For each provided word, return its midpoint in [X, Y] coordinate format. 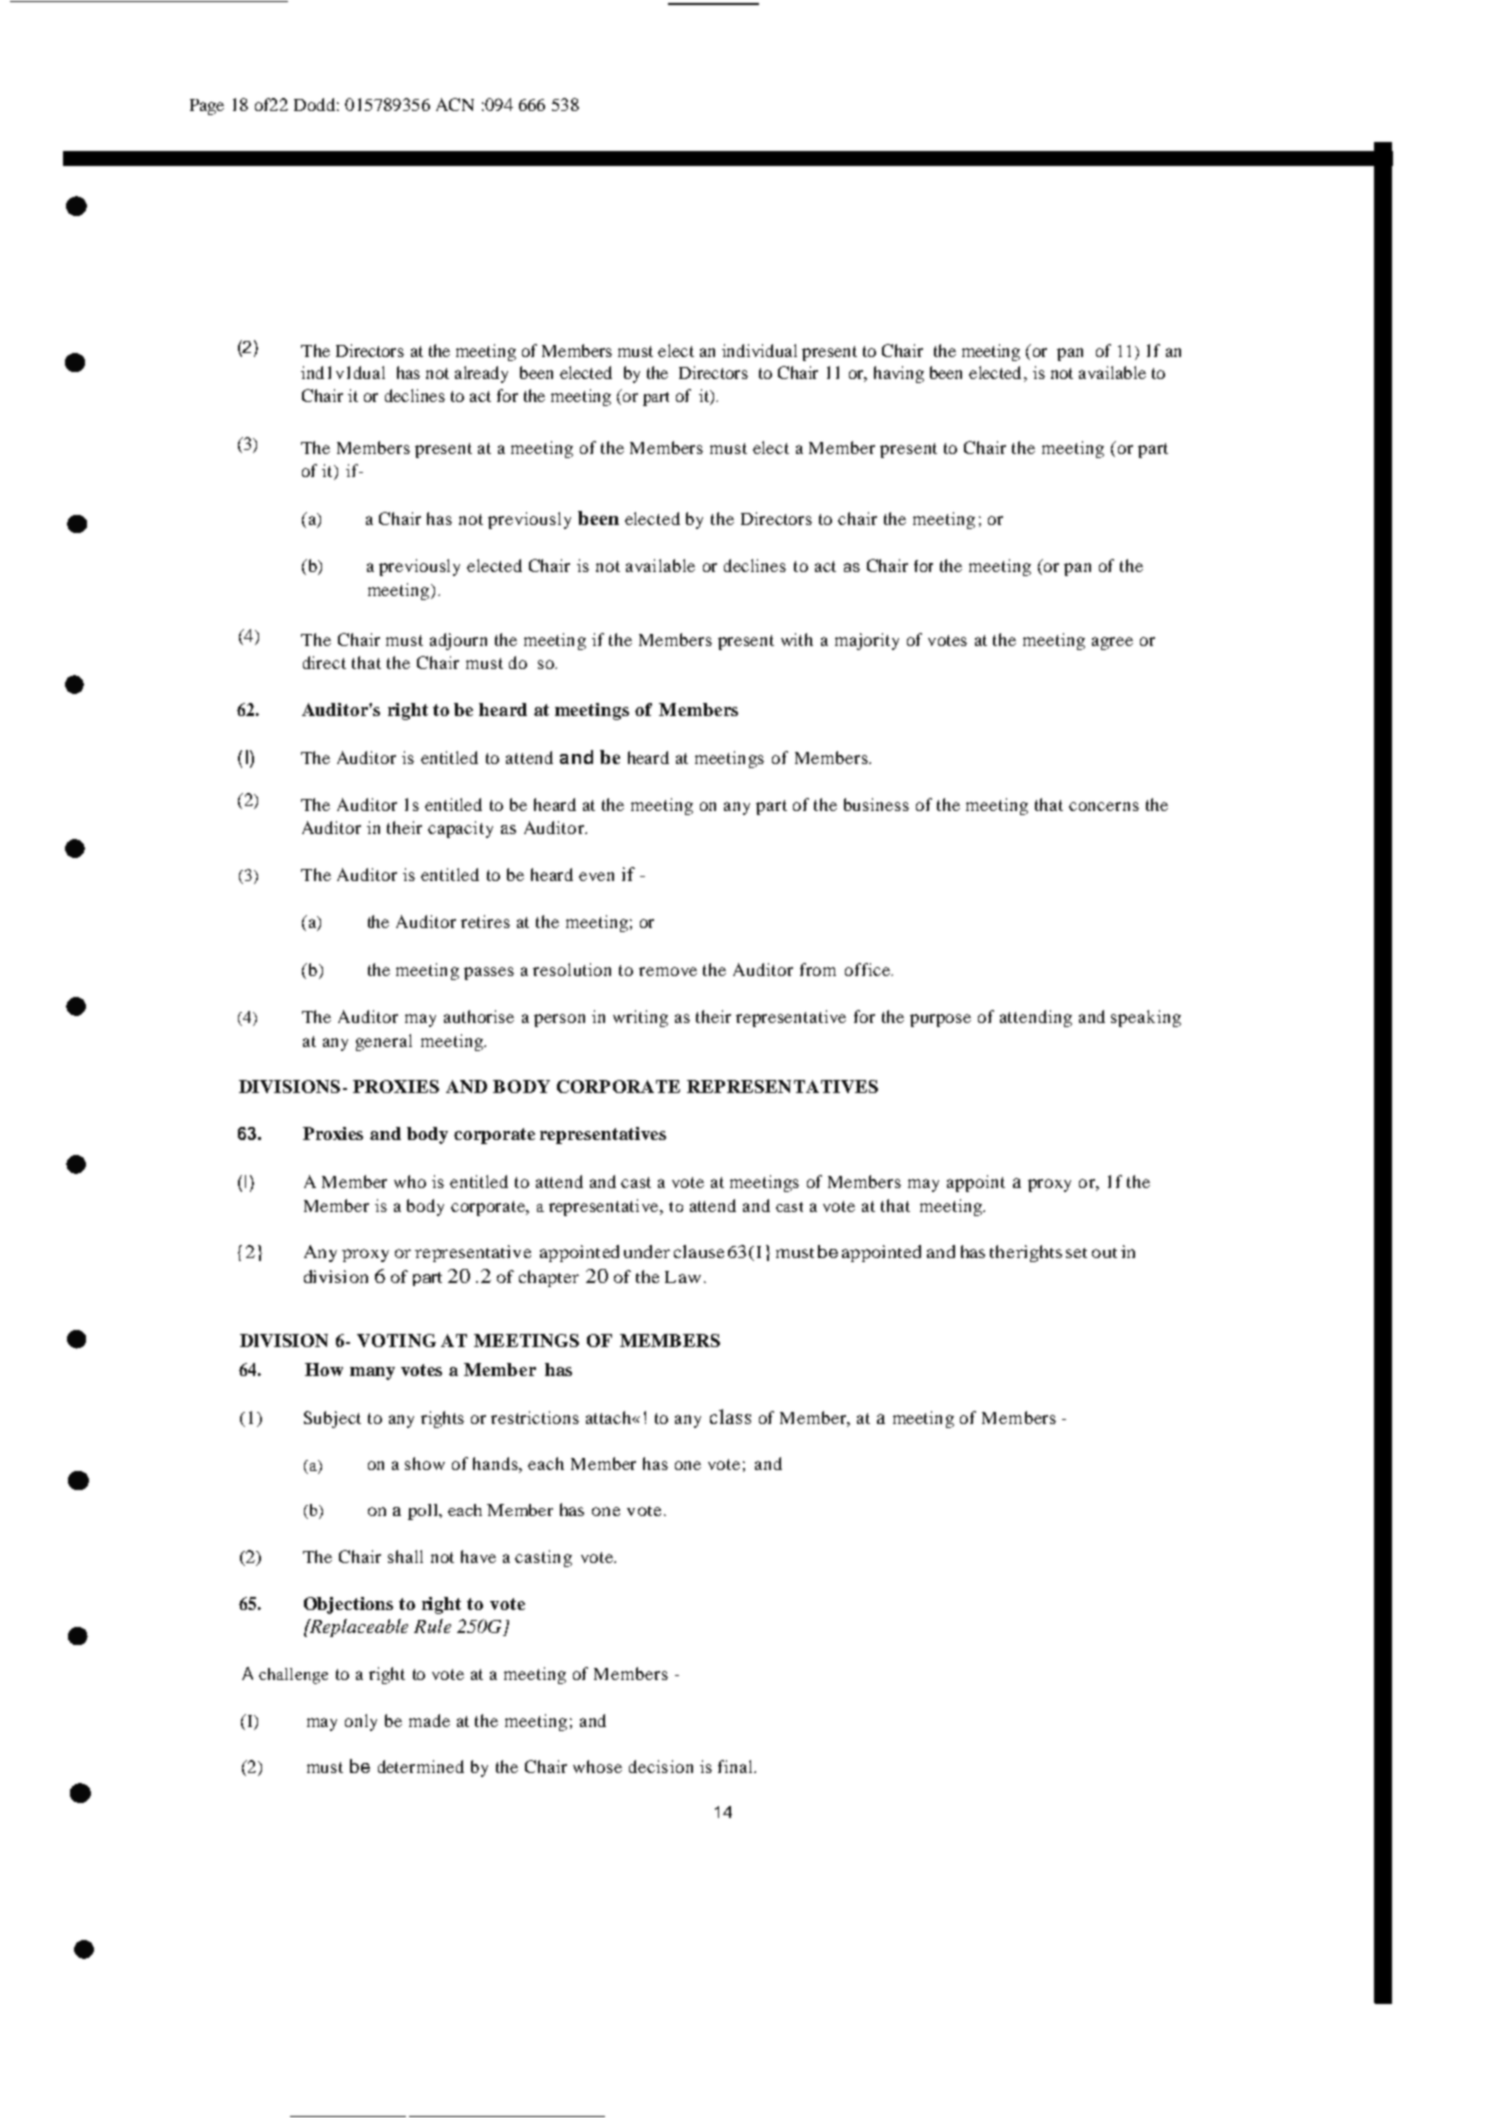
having [899, 374]
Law [683, 1277]
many [372, 1373]
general [384, 1042]
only [361, 1722]
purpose [940, 1020]
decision [661, 1766]
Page [207, 107]
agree [1112, 643]
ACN [455, 104]
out [1104, 1253]
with [797, 639]
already [481, 374]
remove [668, 971]
